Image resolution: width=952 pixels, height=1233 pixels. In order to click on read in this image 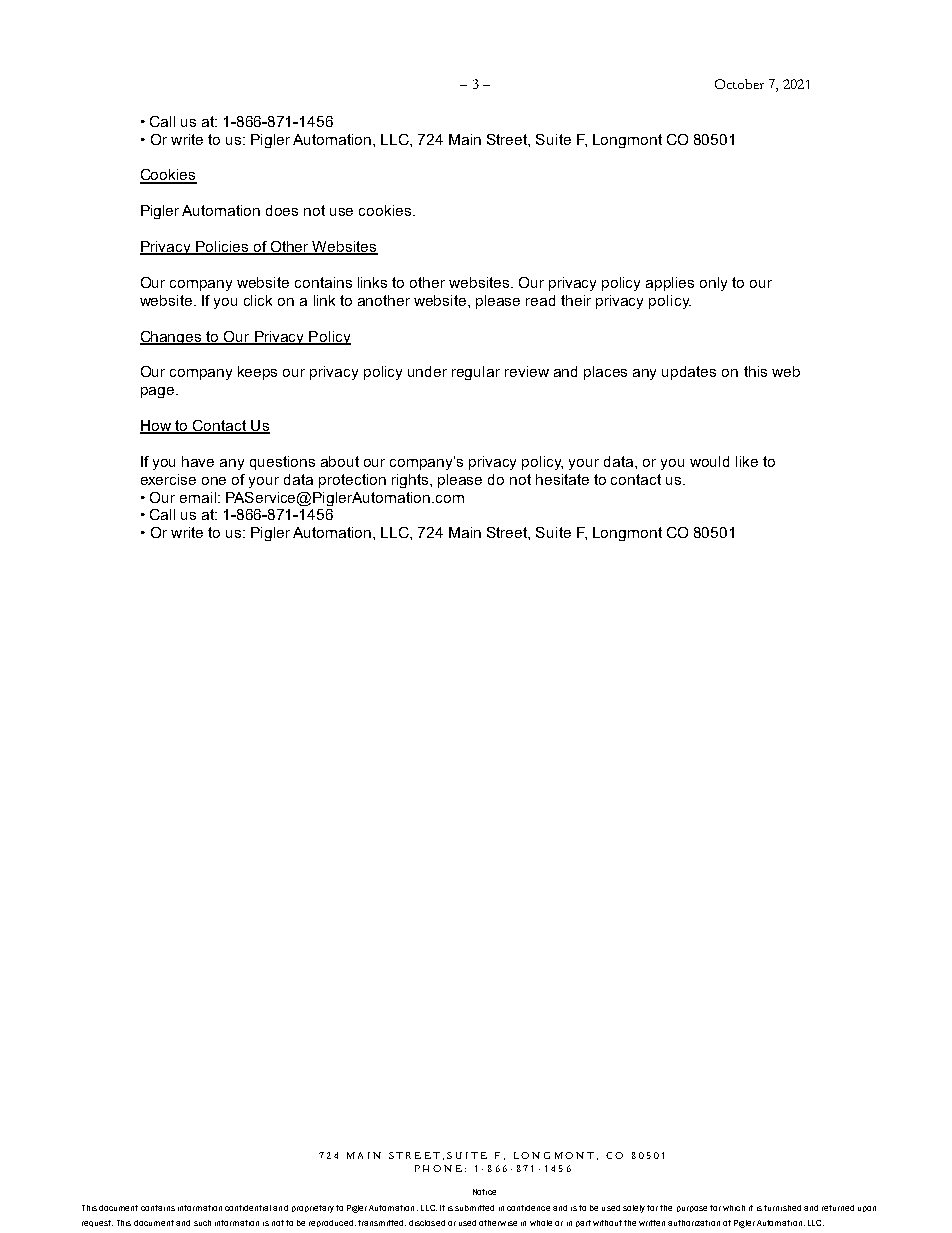, I will do `click(540, 300)`.
